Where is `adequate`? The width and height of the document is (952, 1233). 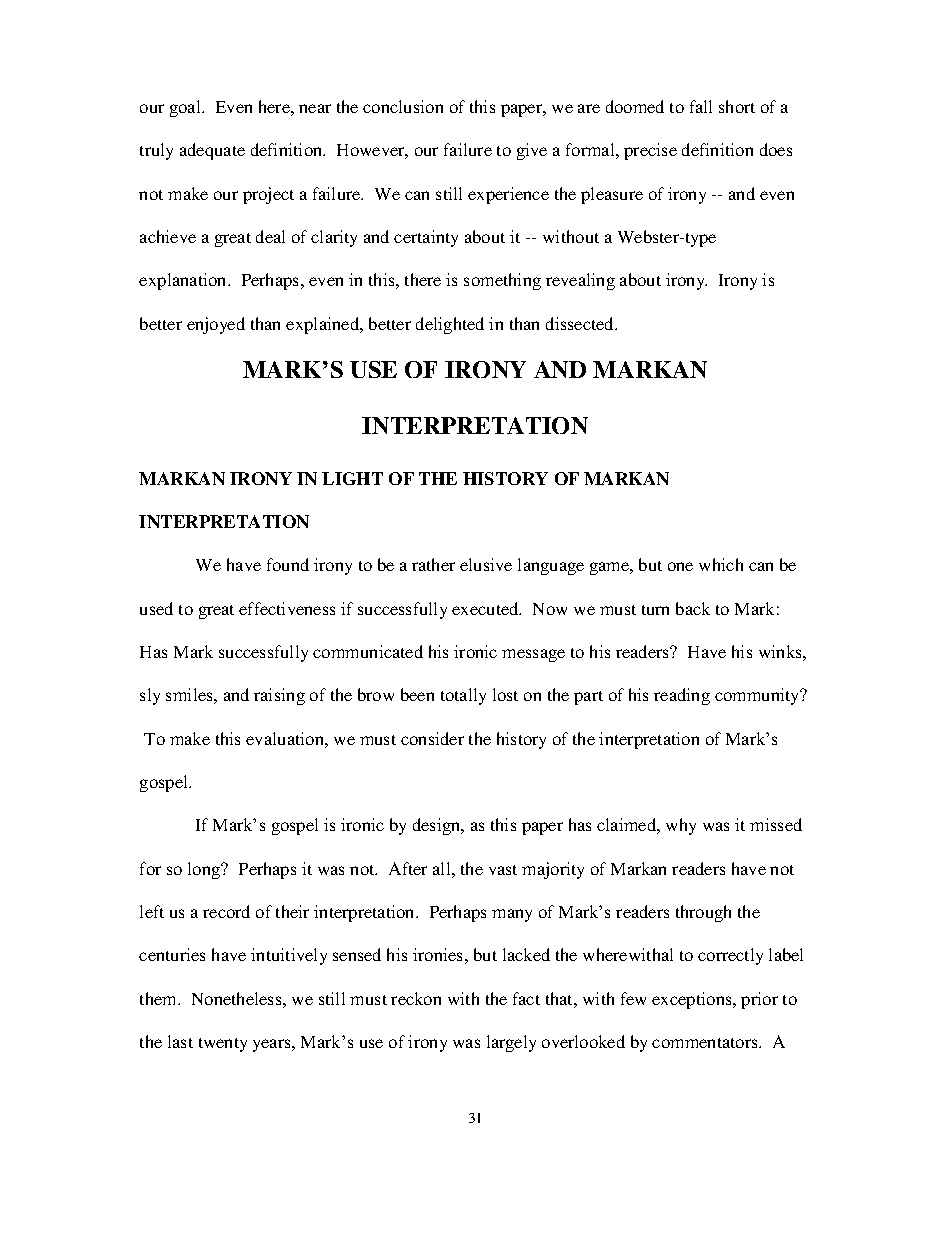 adequate is located at coordinates (212, 151).
